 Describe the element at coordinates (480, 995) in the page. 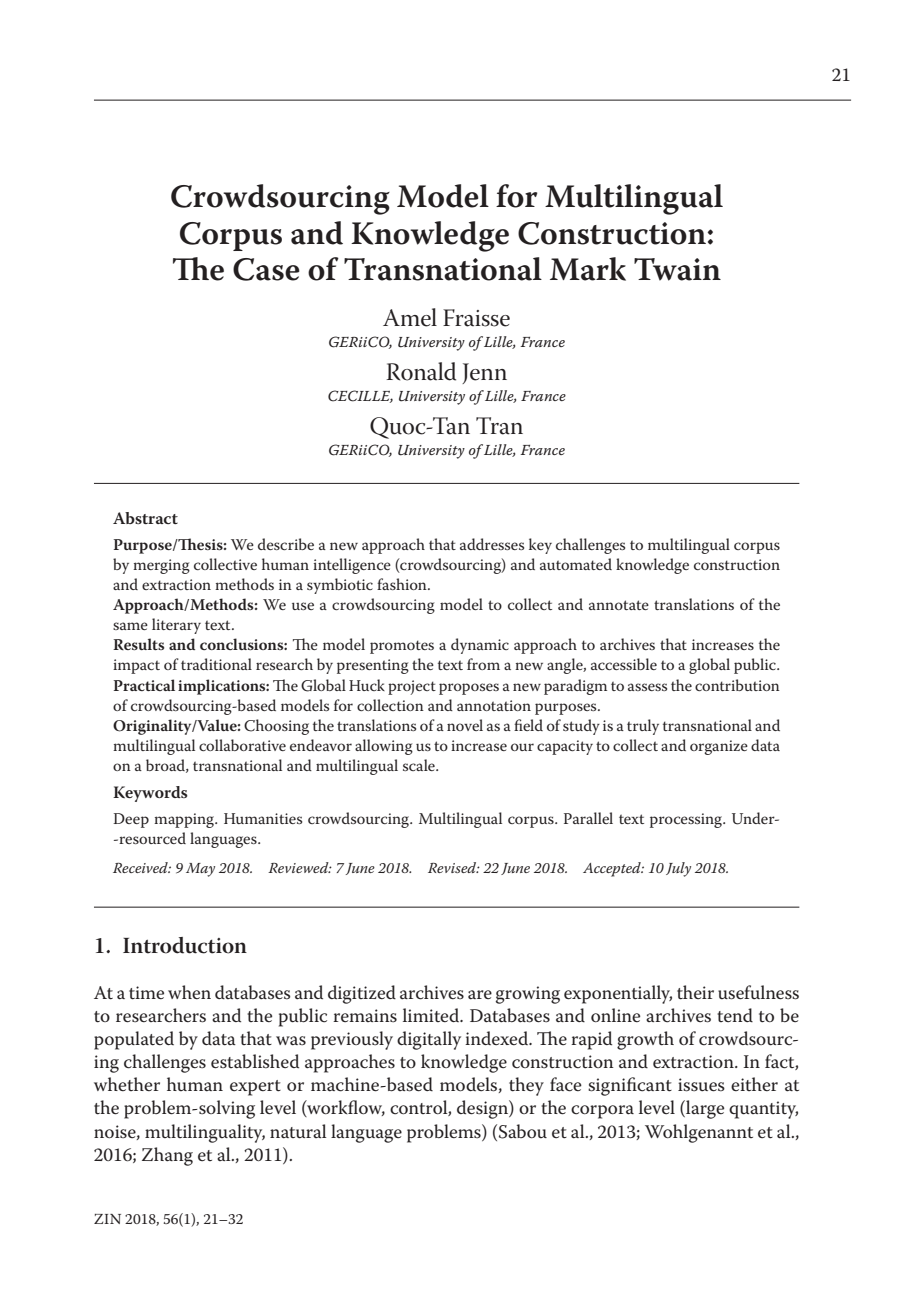

I see `are` at that location.
